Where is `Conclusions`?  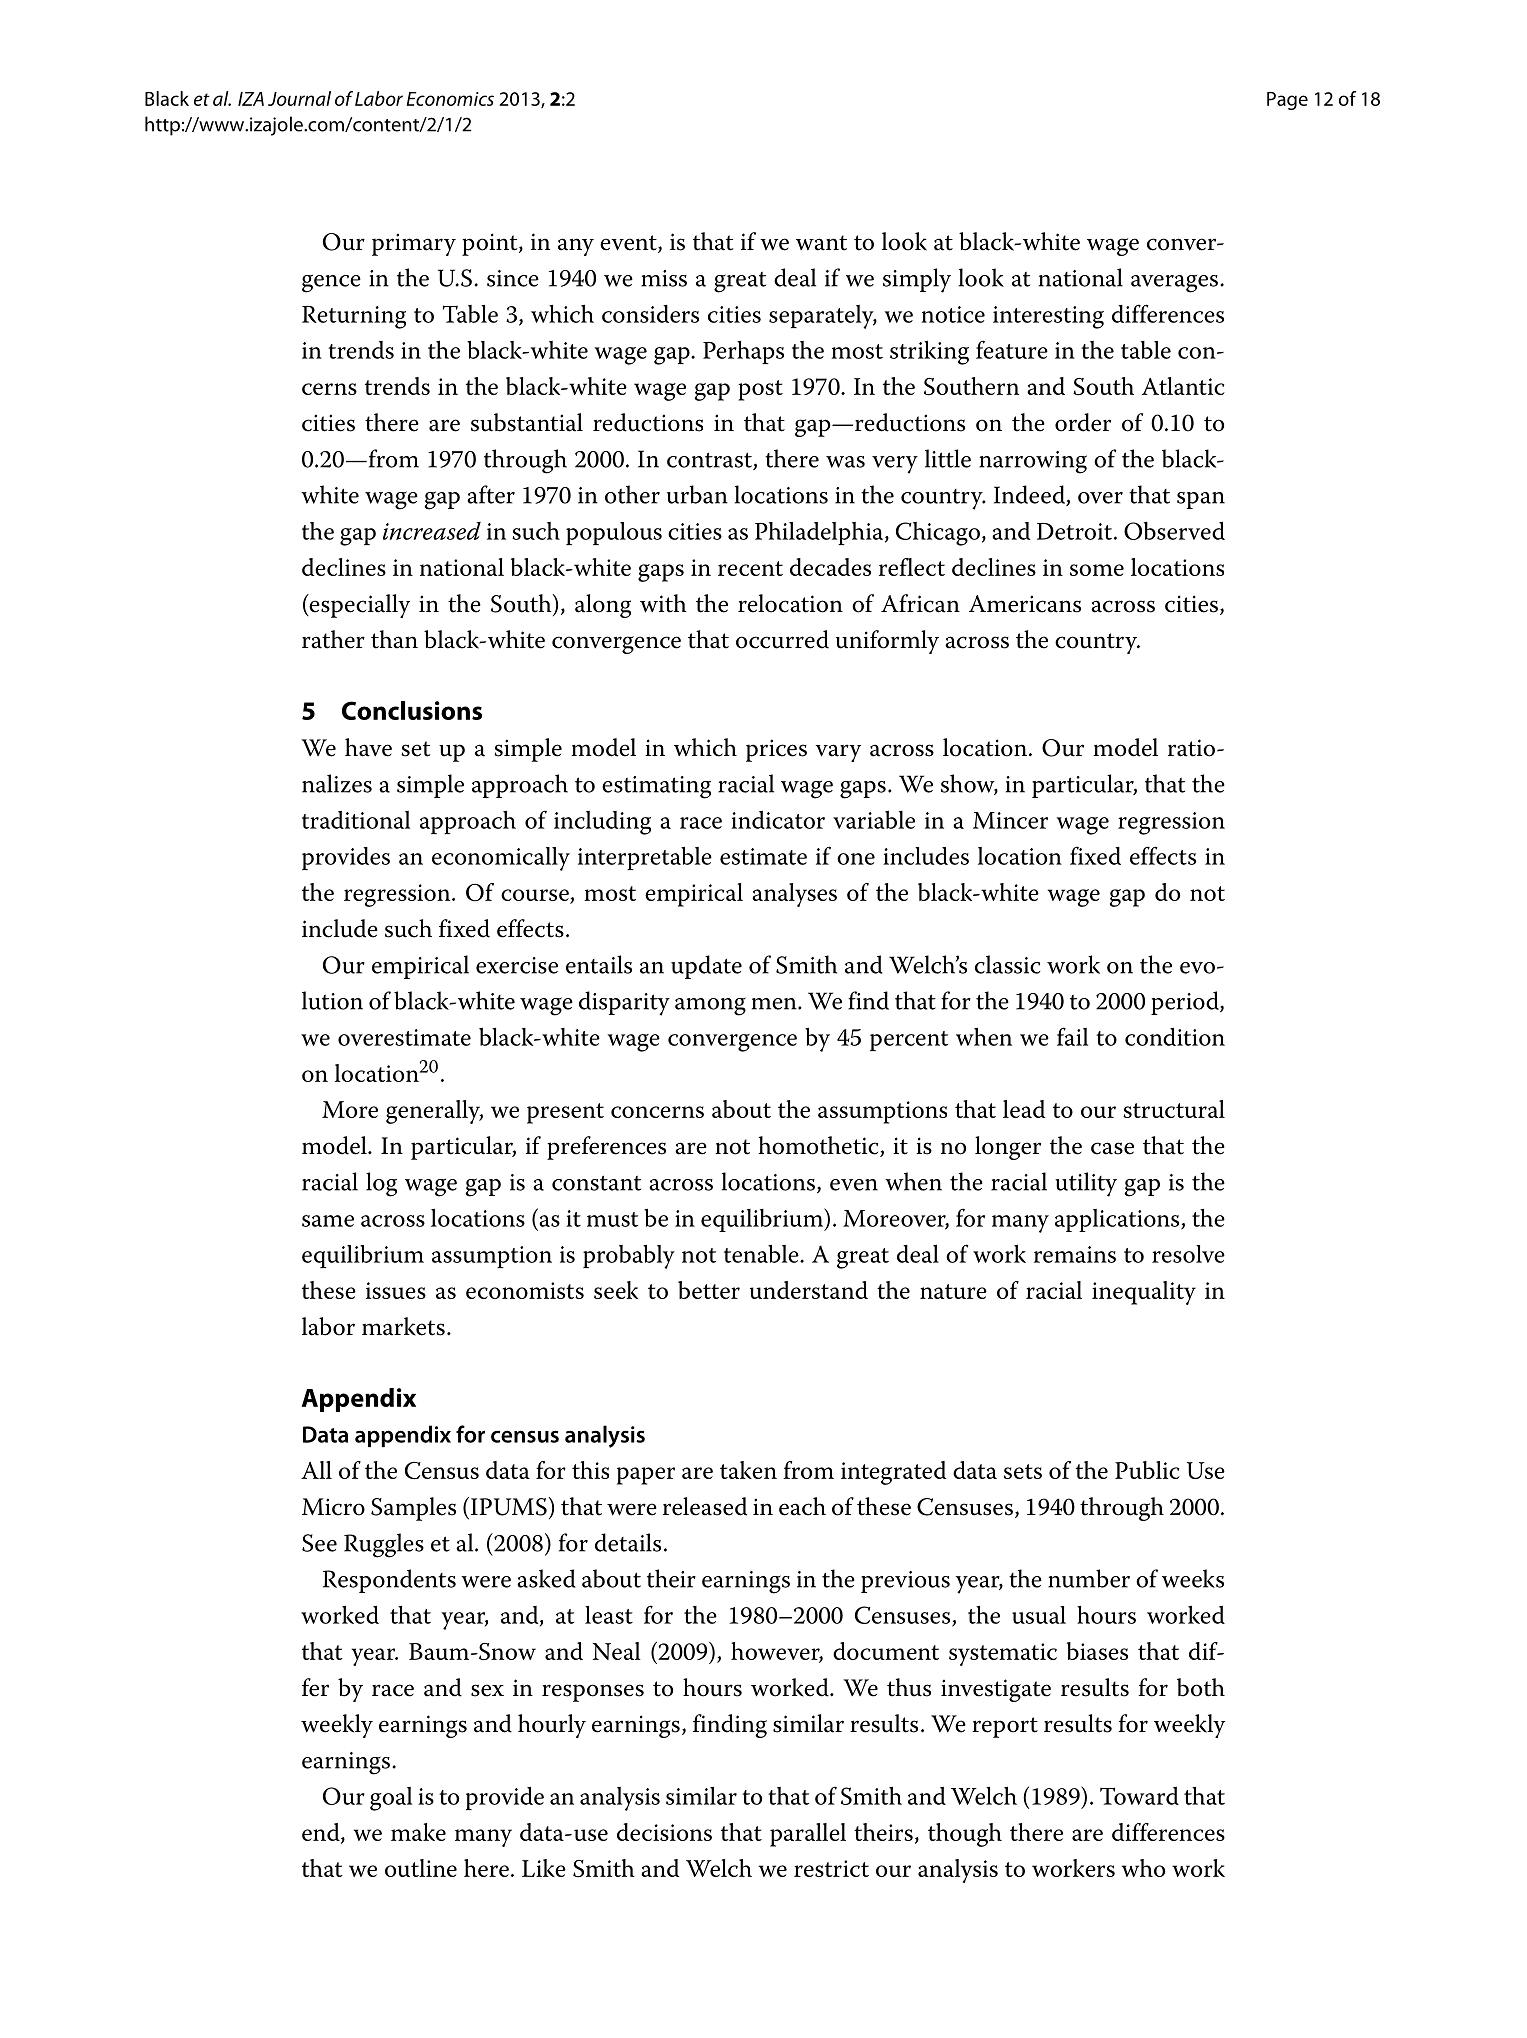 Conclusions is located at coordinates (412, 710).
